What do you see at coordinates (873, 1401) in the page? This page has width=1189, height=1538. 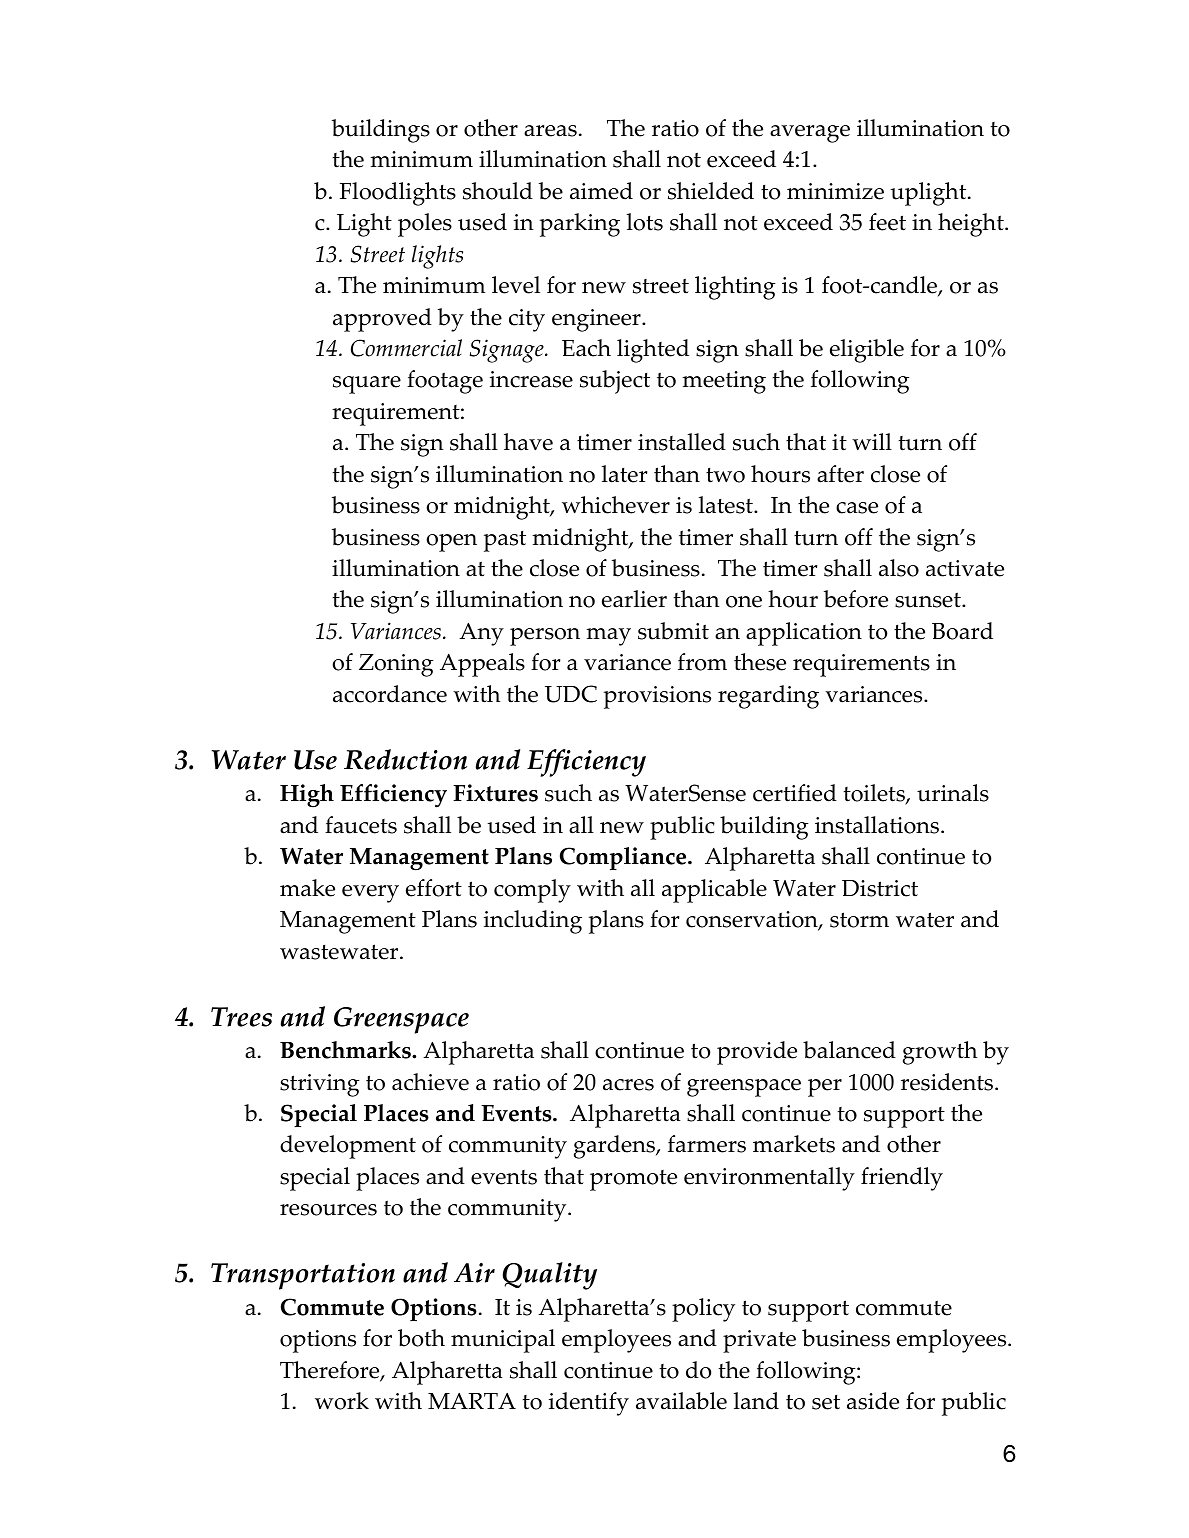 I see `aside` at bounding box center [873, 1401].
